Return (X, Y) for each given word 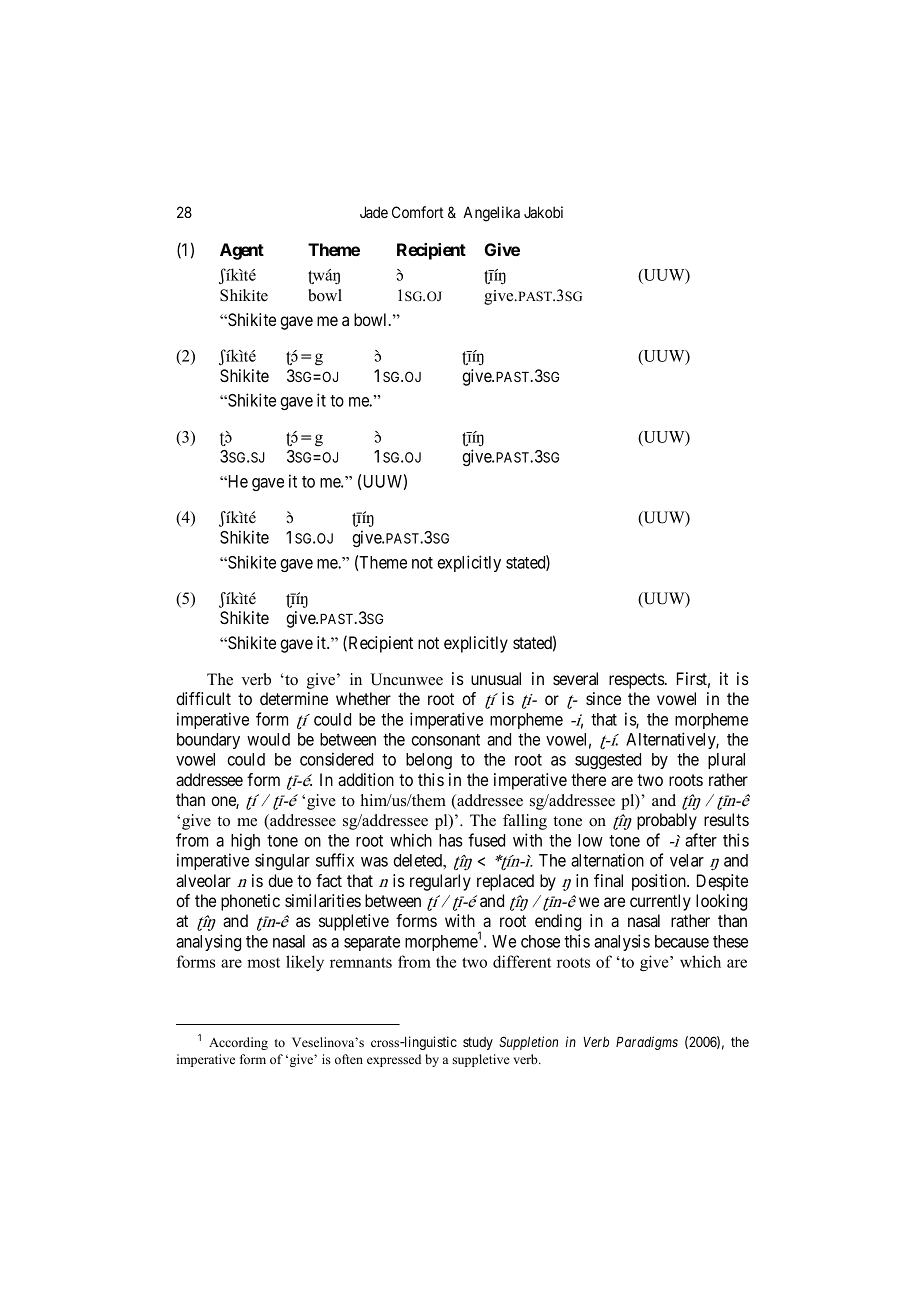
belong (429, 761)
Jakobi (543, 212)
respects (637, 681)
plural (726, 761)
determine (294, 698)
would (268, 739)
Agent (242, 251)
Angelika (491, 214)
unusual (496, 678)
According (238, 1043)
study (478, 1043)
